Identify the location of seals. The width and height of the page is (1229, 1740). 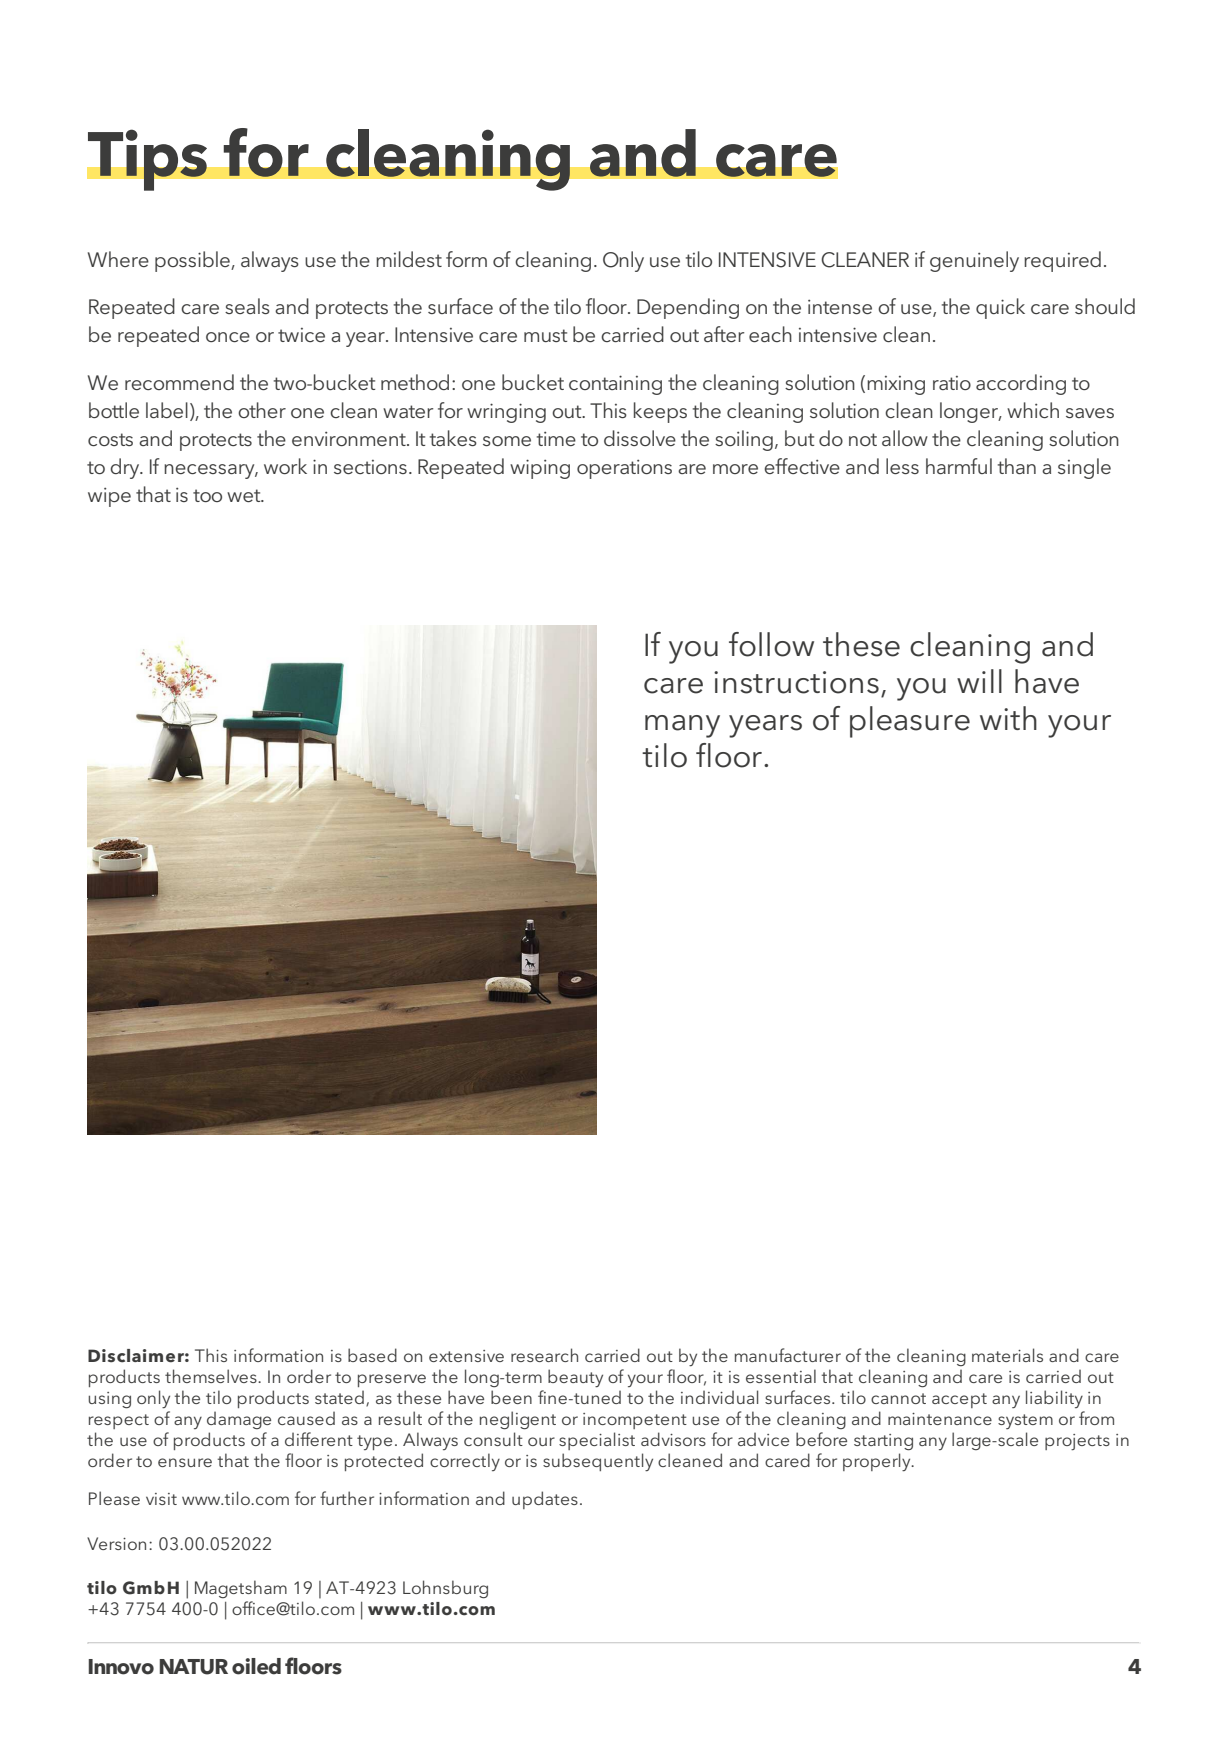
(247, 306).
